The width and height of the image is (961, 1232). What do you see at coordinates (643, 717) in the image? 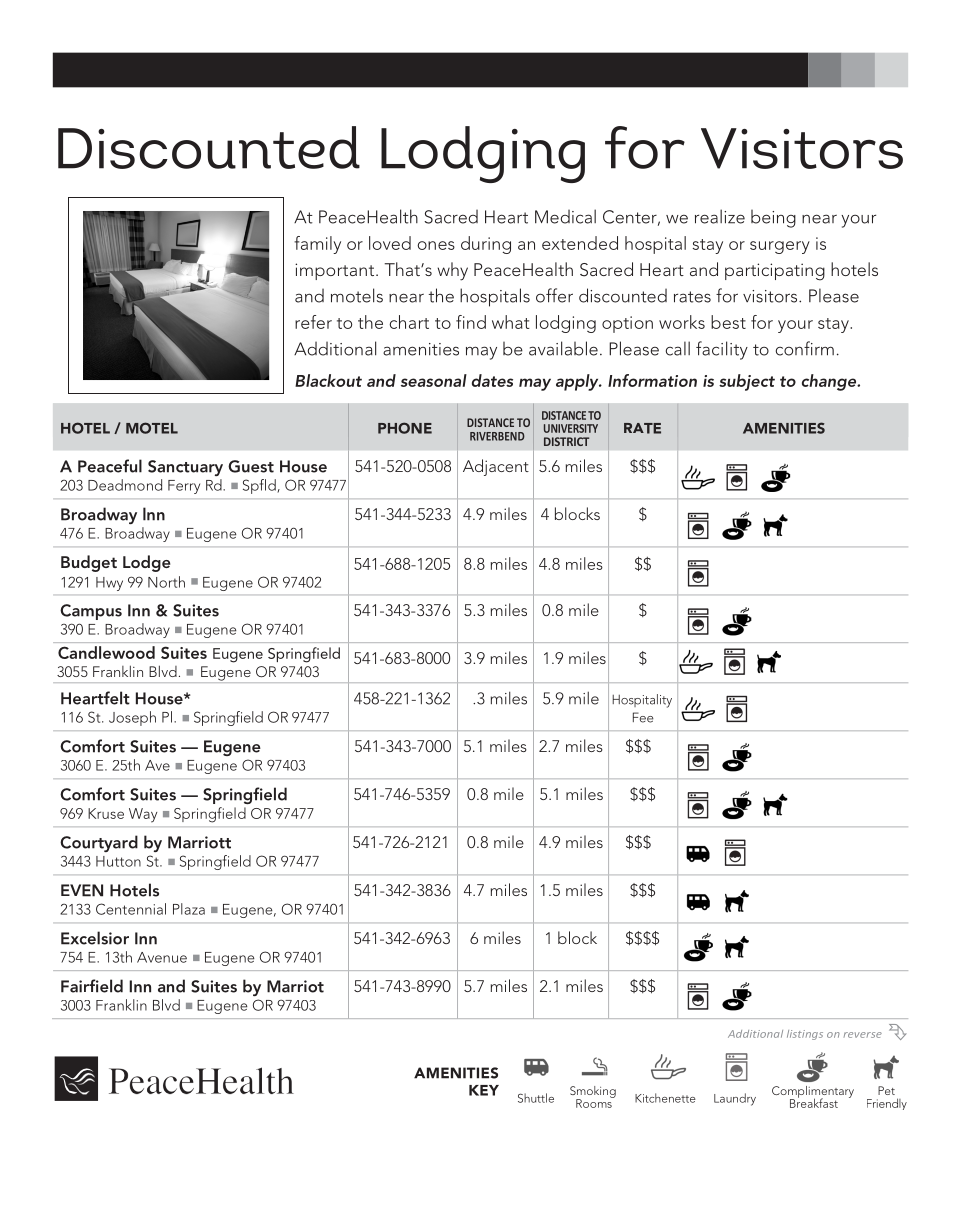
I see `Fee` at bounding box center [643, 717].
